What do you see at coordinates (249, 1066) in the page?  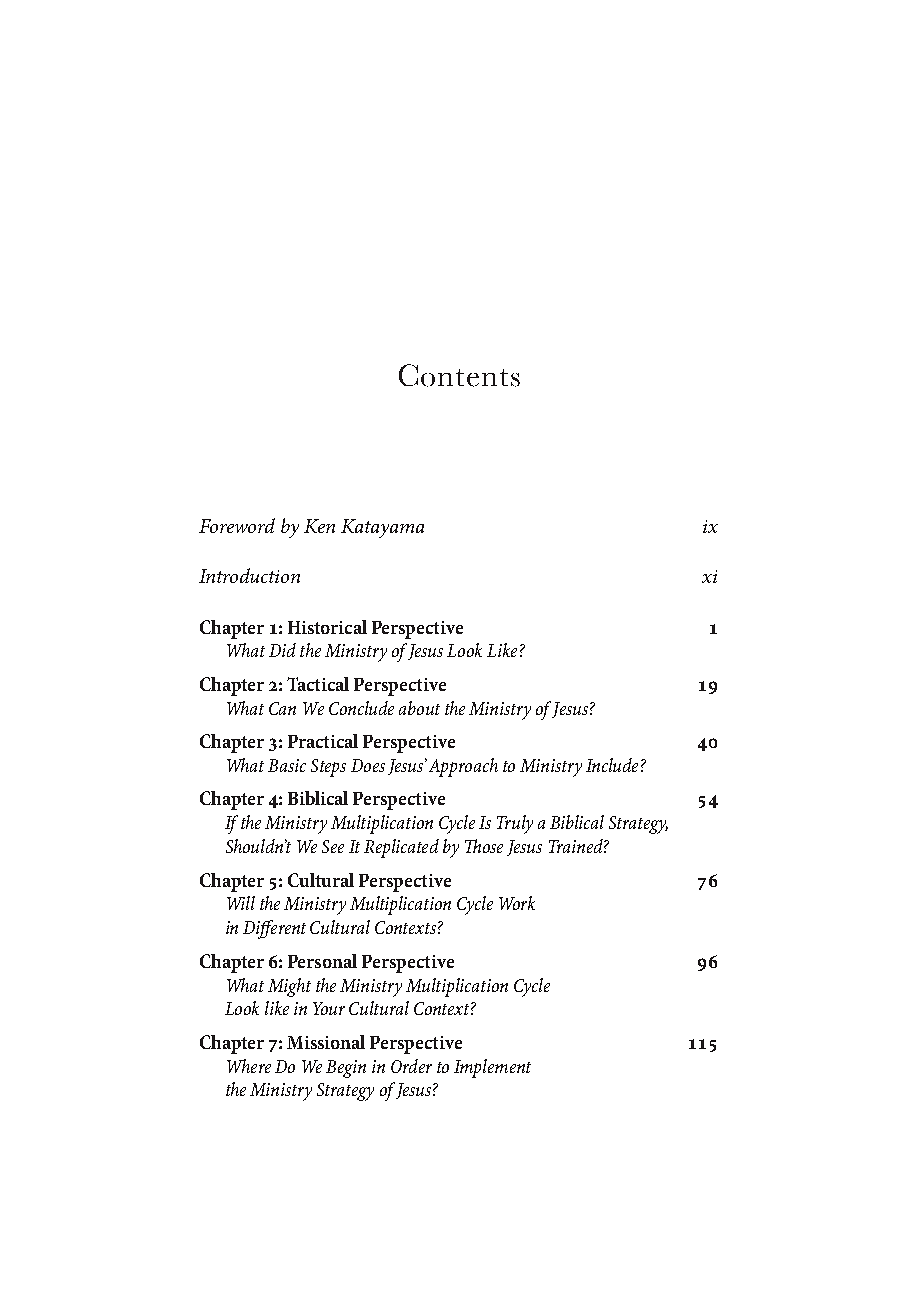 I see `Where` at bounding box center [249, 1066].
